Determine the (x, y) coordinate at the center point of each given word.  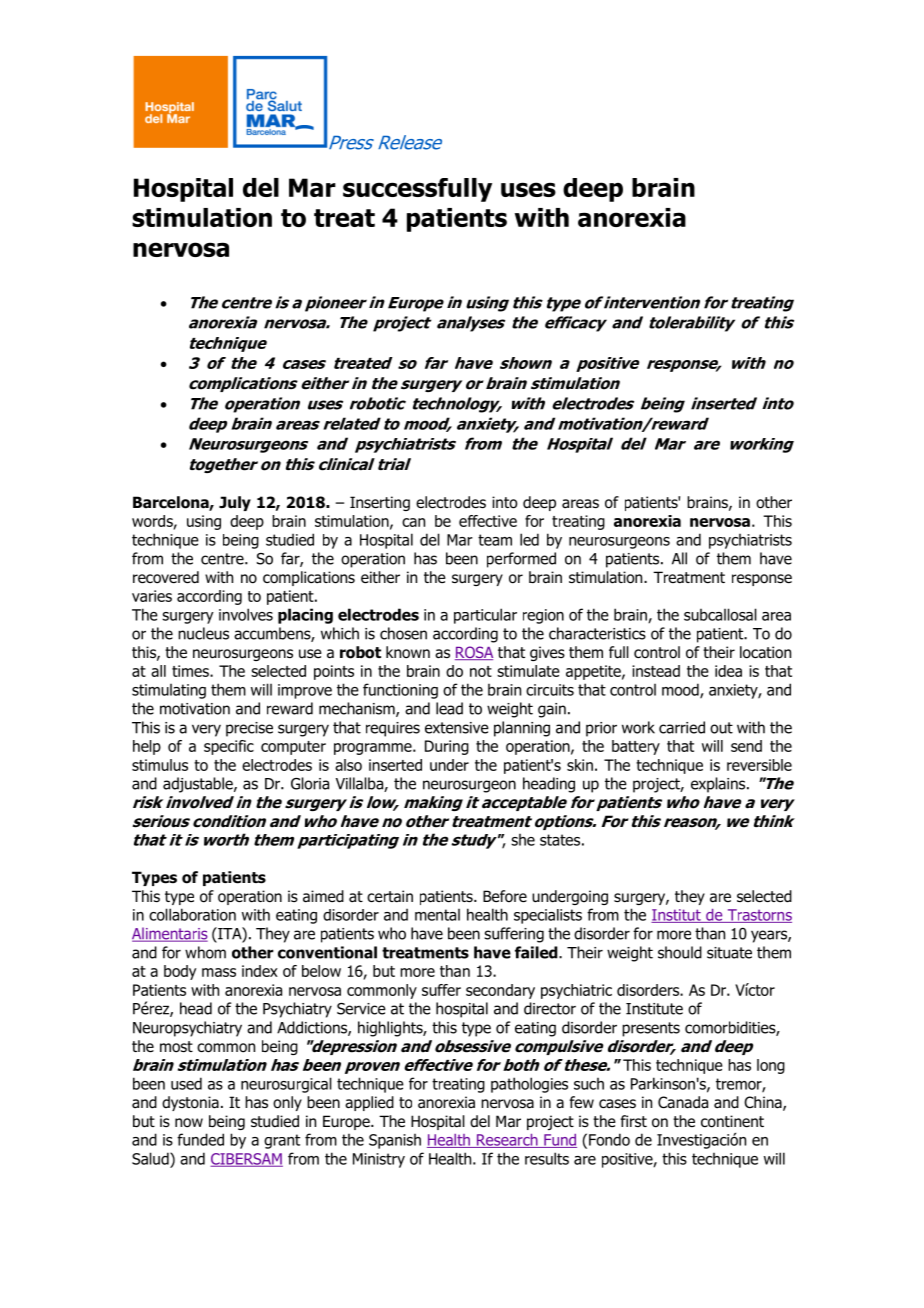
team (495, 540)
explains (719, 785)
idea (728, 671)
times (191, 671)
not (481, 671)
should (680, 952)
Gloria (310, 783)
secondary (500, 991)
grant (282, 1141)
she (523, 840)
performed (521, 560)
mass (219, 972)
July (235, 503)
